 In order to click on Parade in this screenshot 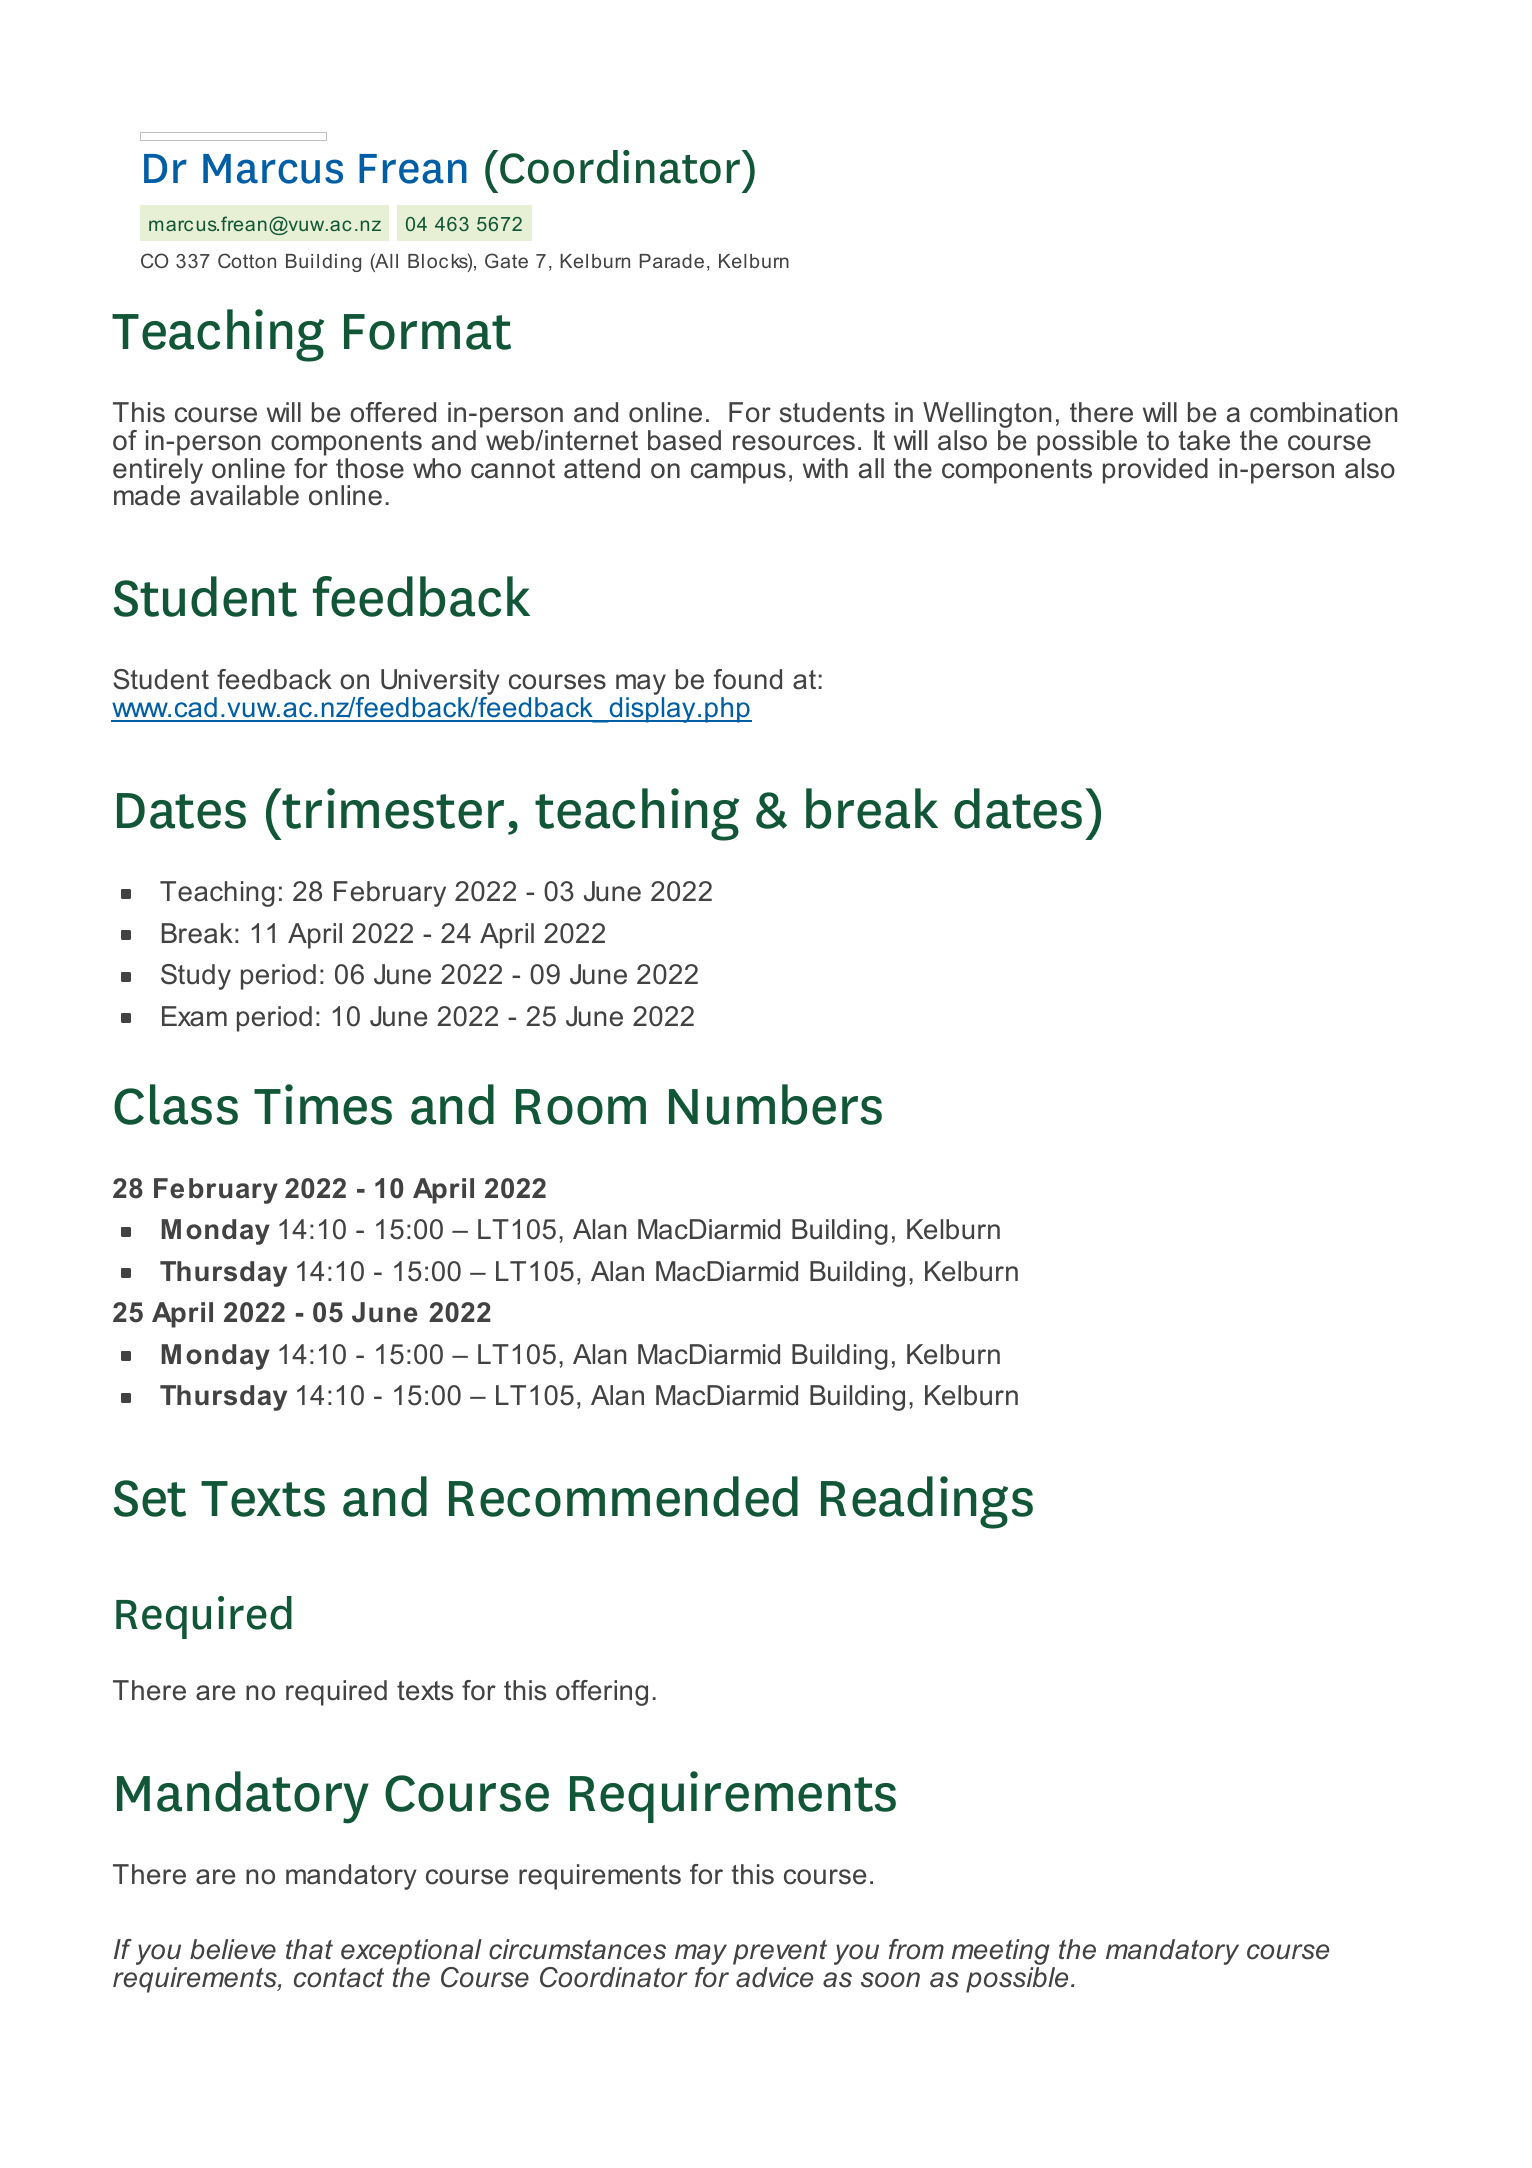, I will do `click(672, 261)`.
